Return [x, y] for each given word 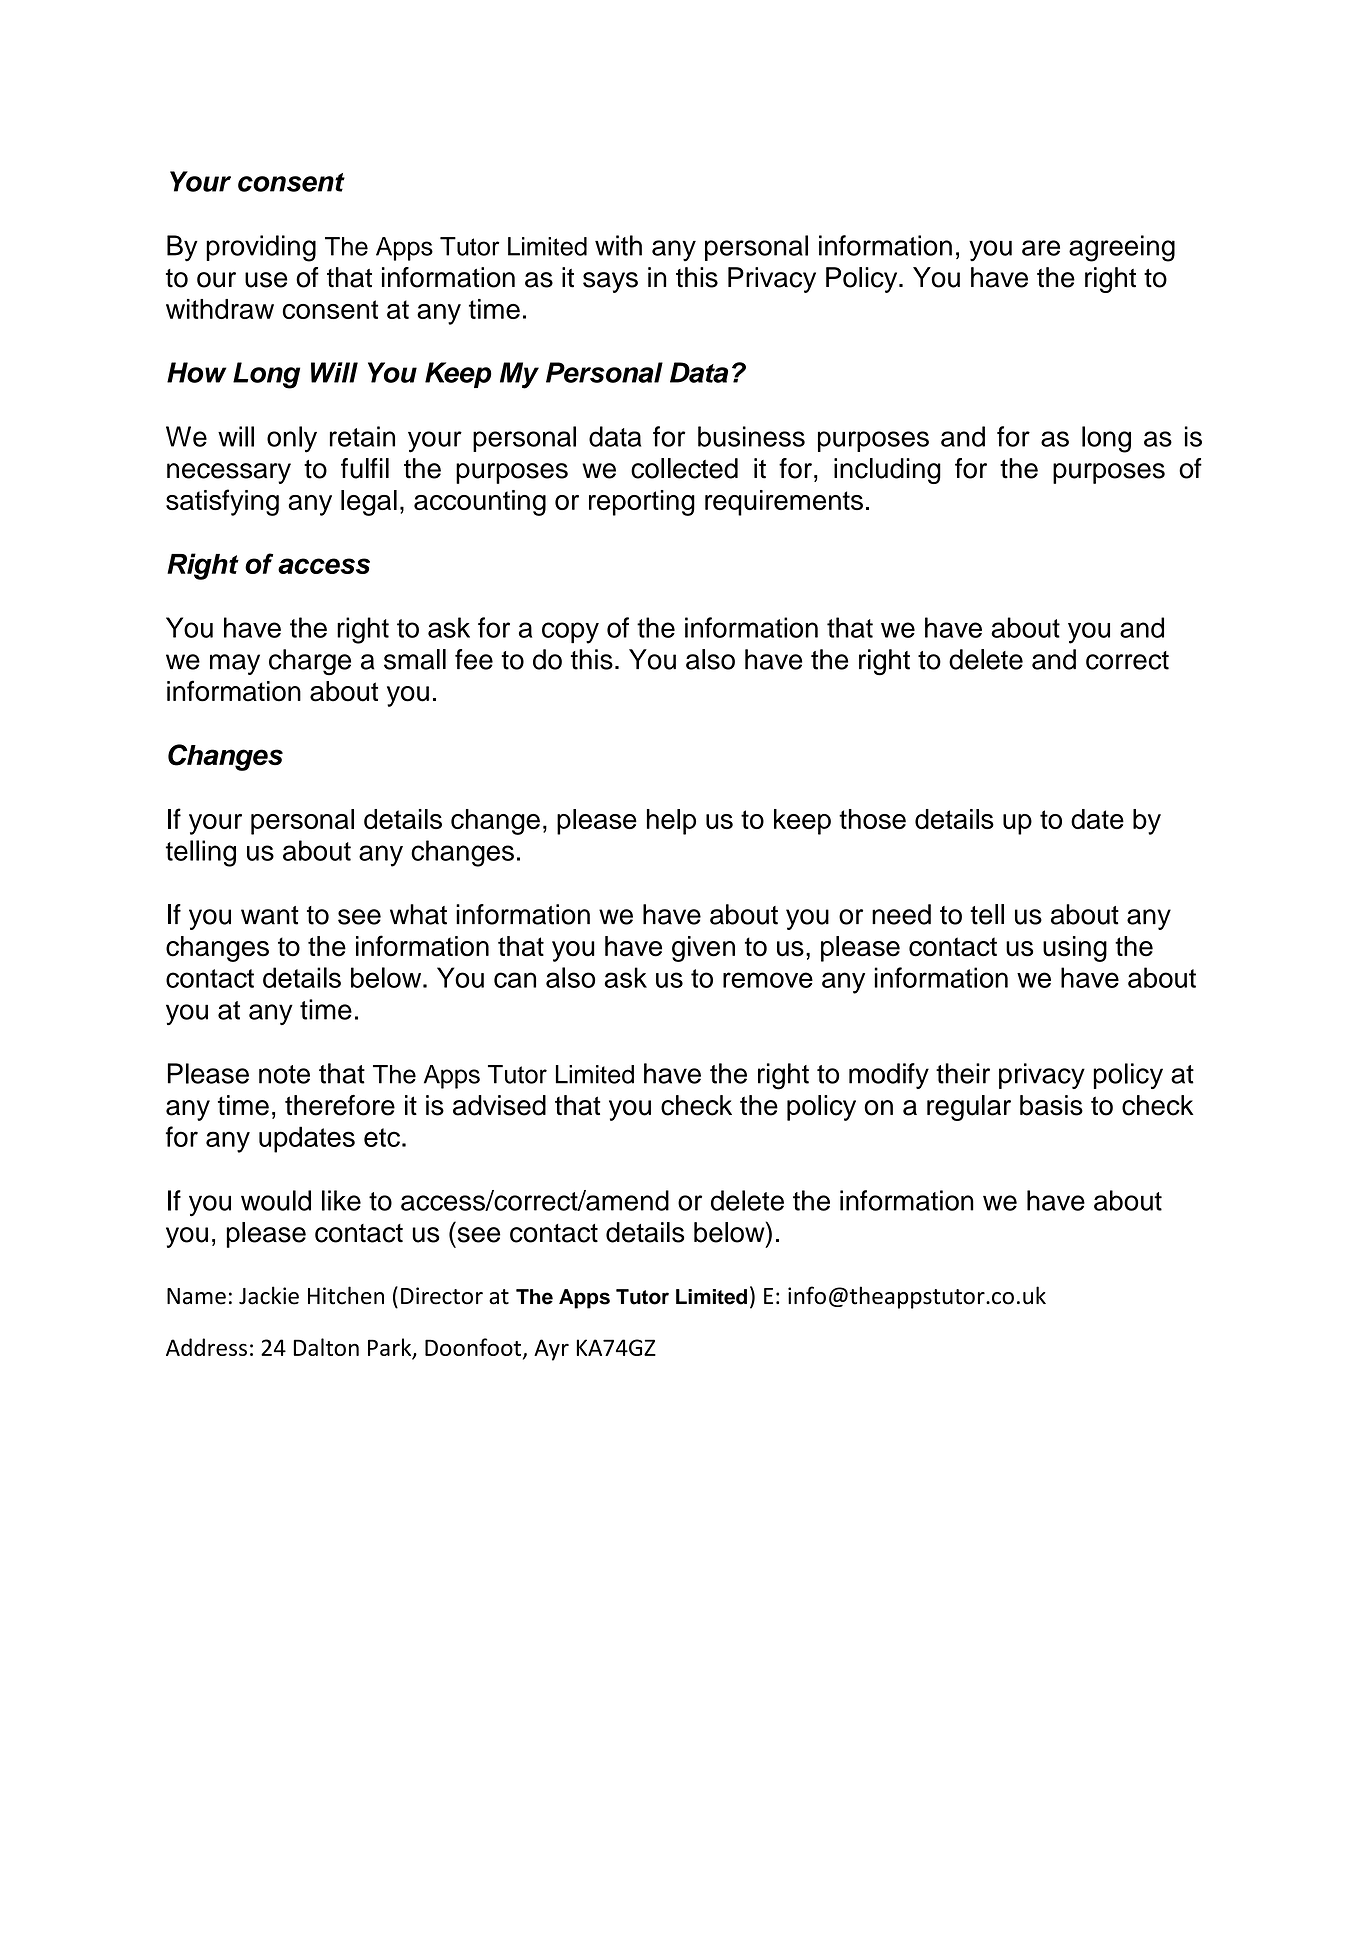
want [270, 915]
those [872, 819]
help [671, 822]
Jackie [269, 1295]
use [266, 280]
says [610, 282]
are [1041, 248]
